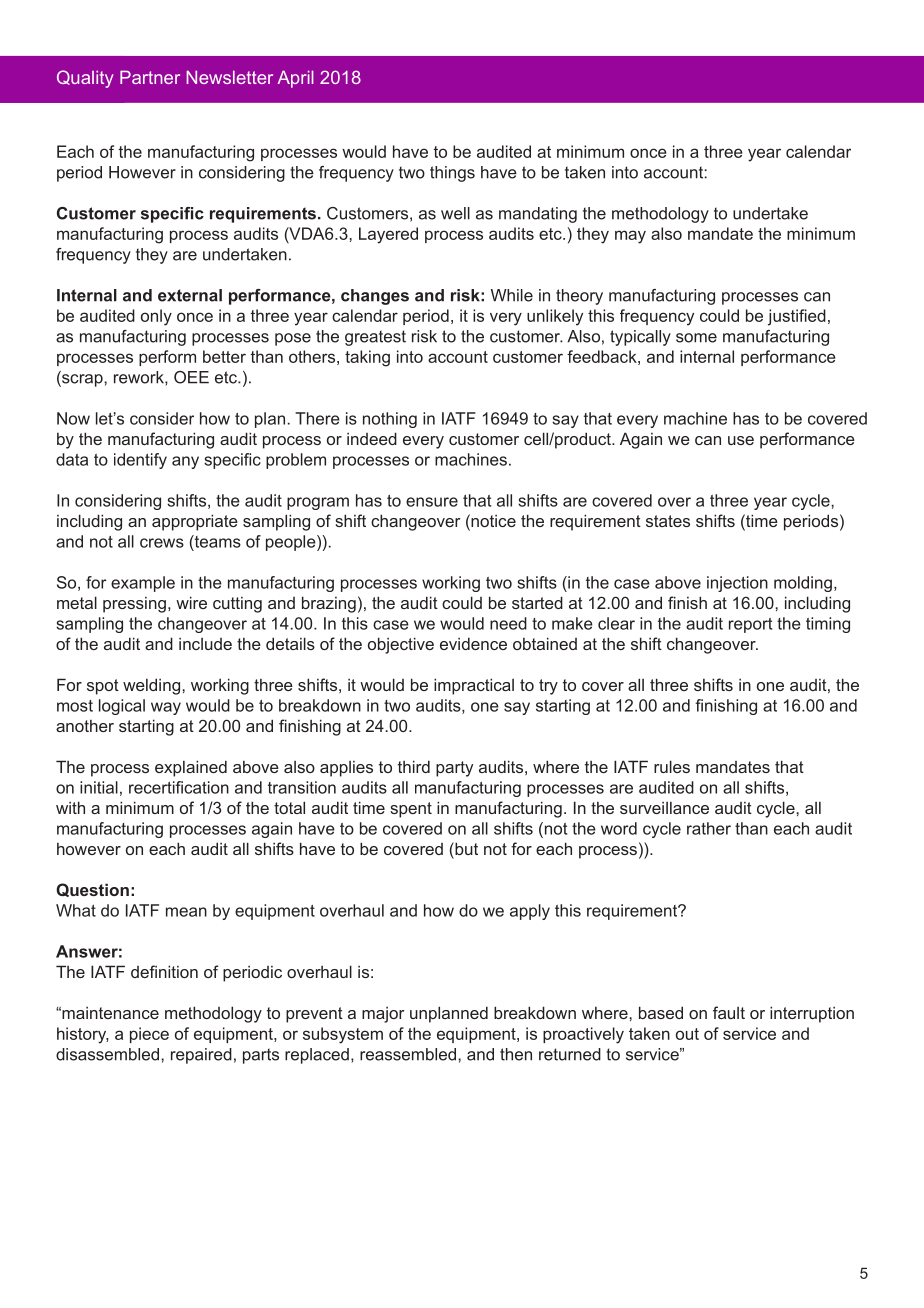 The height and width of the document is (1308, 924). Describe the element at coordinates (140, 461) in the document. I see `identify` at that location.
